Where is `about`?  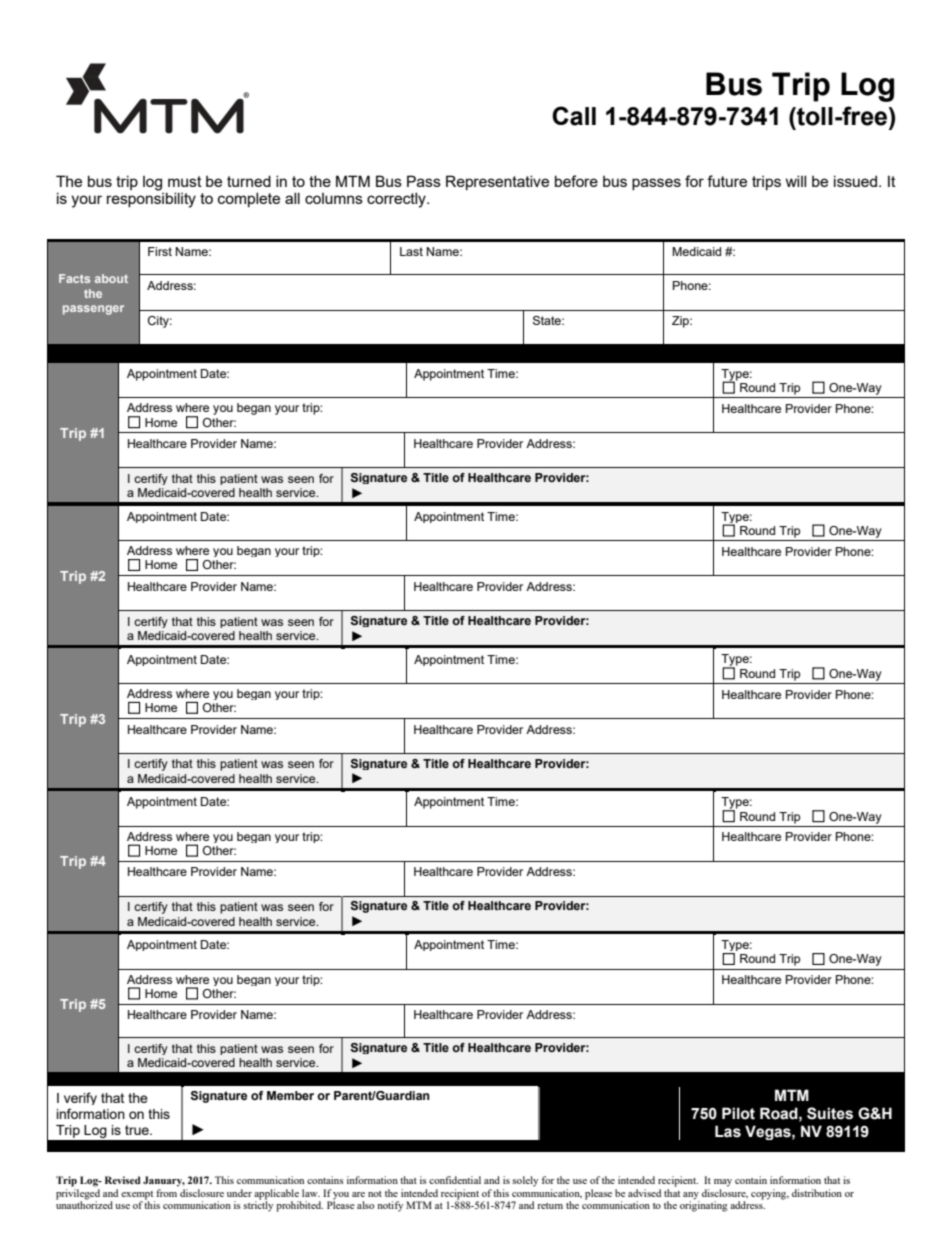
about is located at coordinates (111, 278).
